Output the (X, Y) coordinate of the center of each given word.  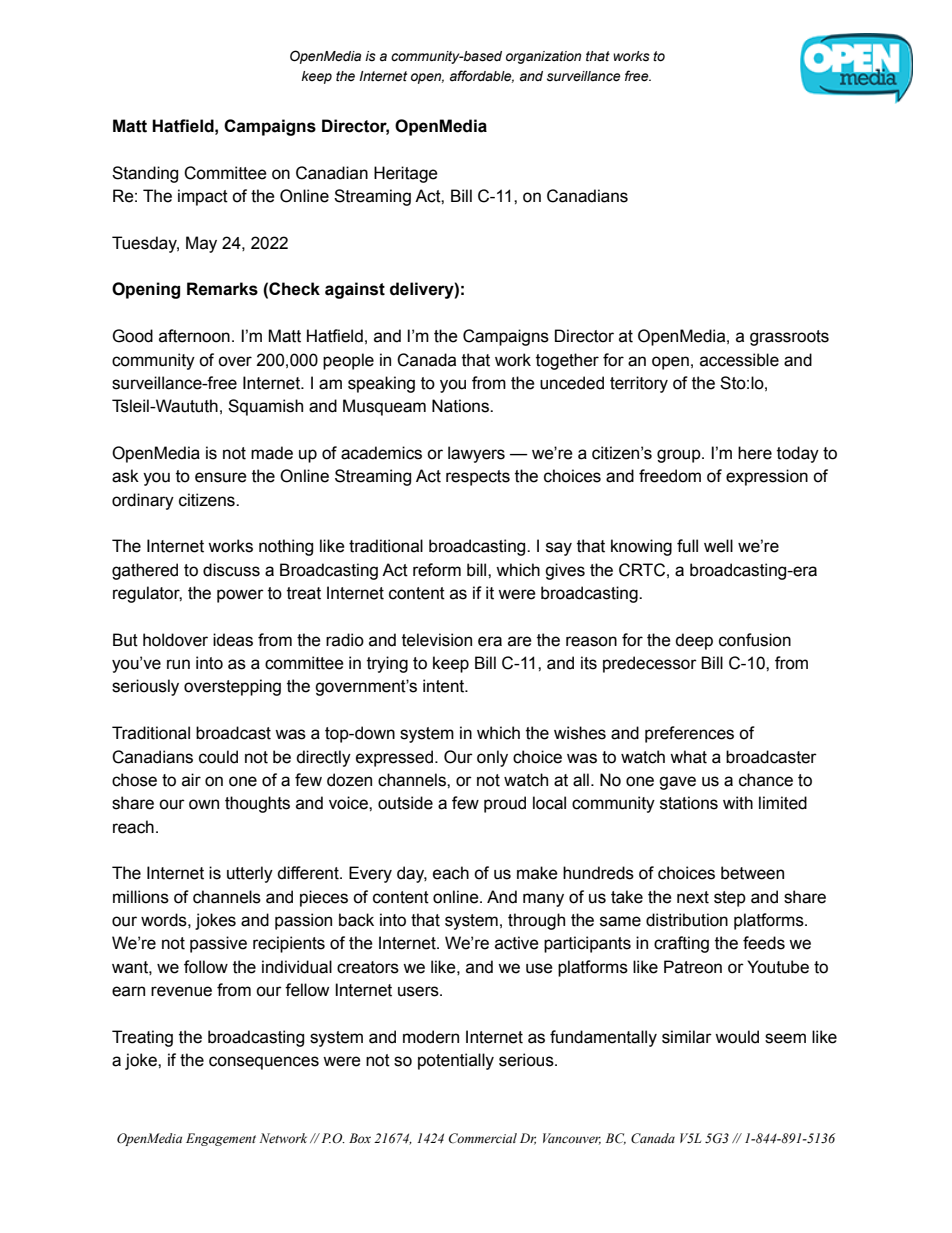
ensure (221, 477)
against (355, 290)
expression (767, 477)
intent (445, 686)
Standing (145, 174)
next (693, 897)
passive (218, 944)
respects (478, 478)
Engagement (221, 1139)
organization (543, 57)
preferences (689, 734)
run (178, 664)
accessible (739, 360)
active (517, 943)
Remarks (222, 289)
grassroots (789, 338)
